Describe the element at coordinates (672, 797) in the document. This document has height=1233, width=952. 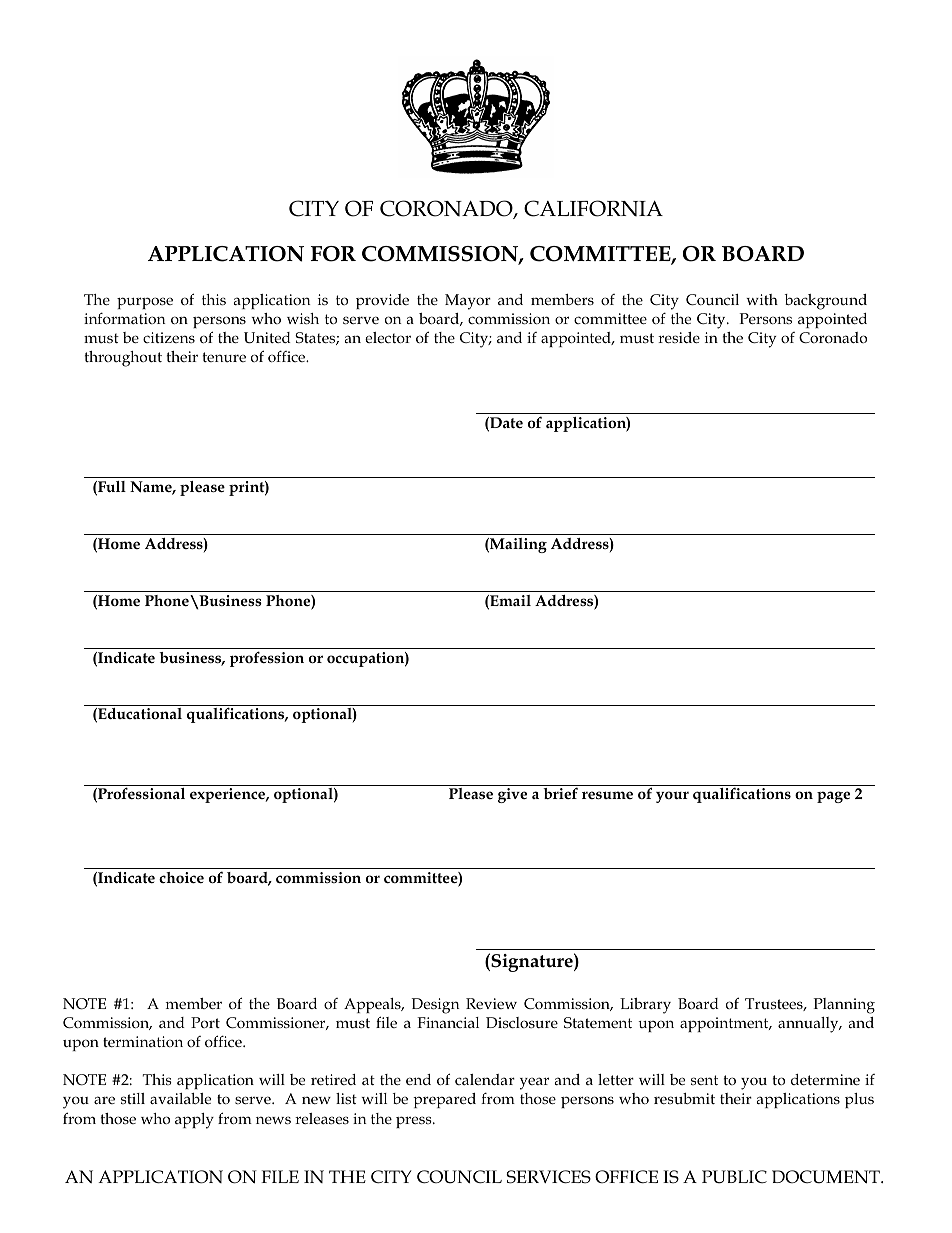
I see `your` at that location.
